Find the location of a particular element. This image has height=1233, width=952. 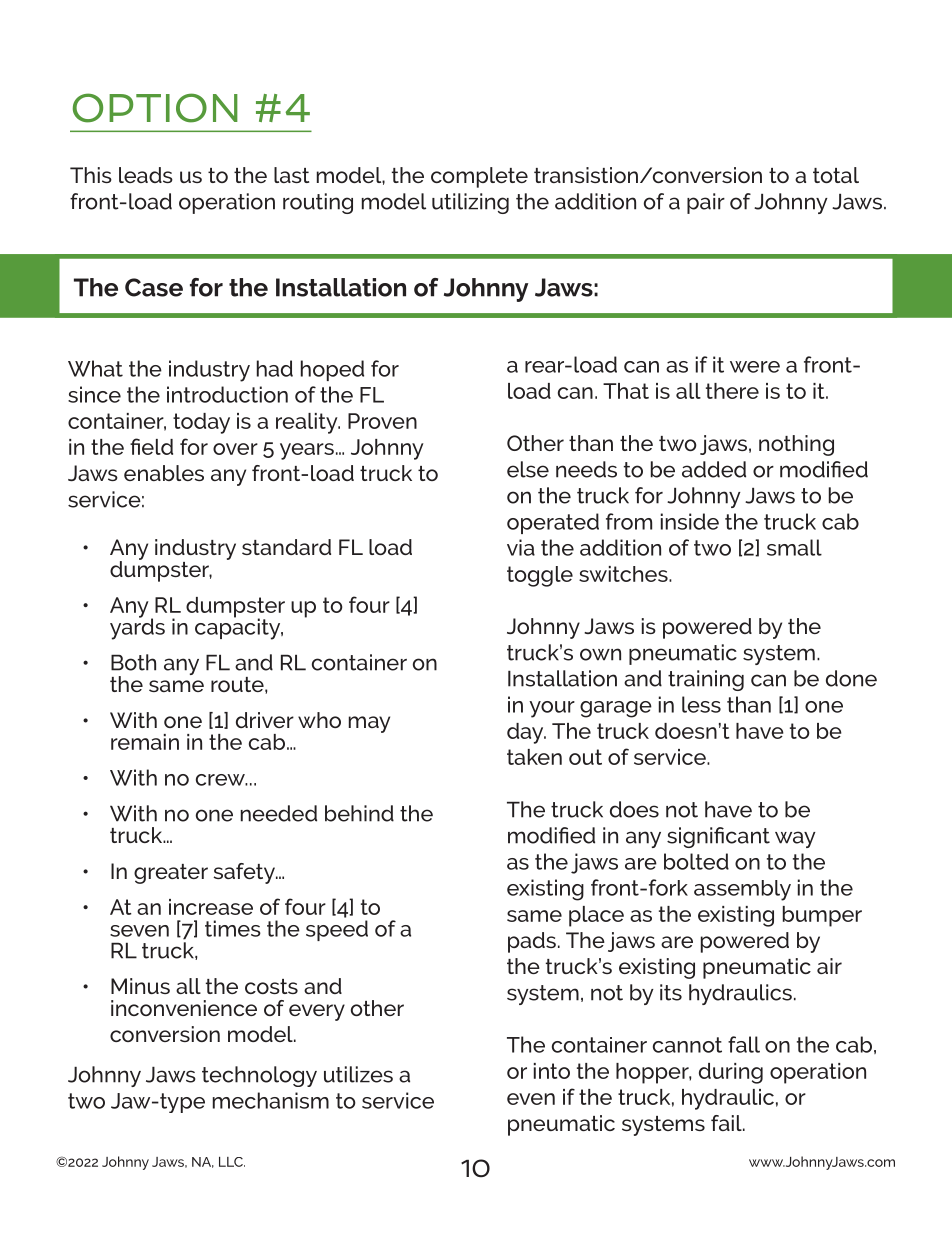

pads is located at coordinates (532, 942).
